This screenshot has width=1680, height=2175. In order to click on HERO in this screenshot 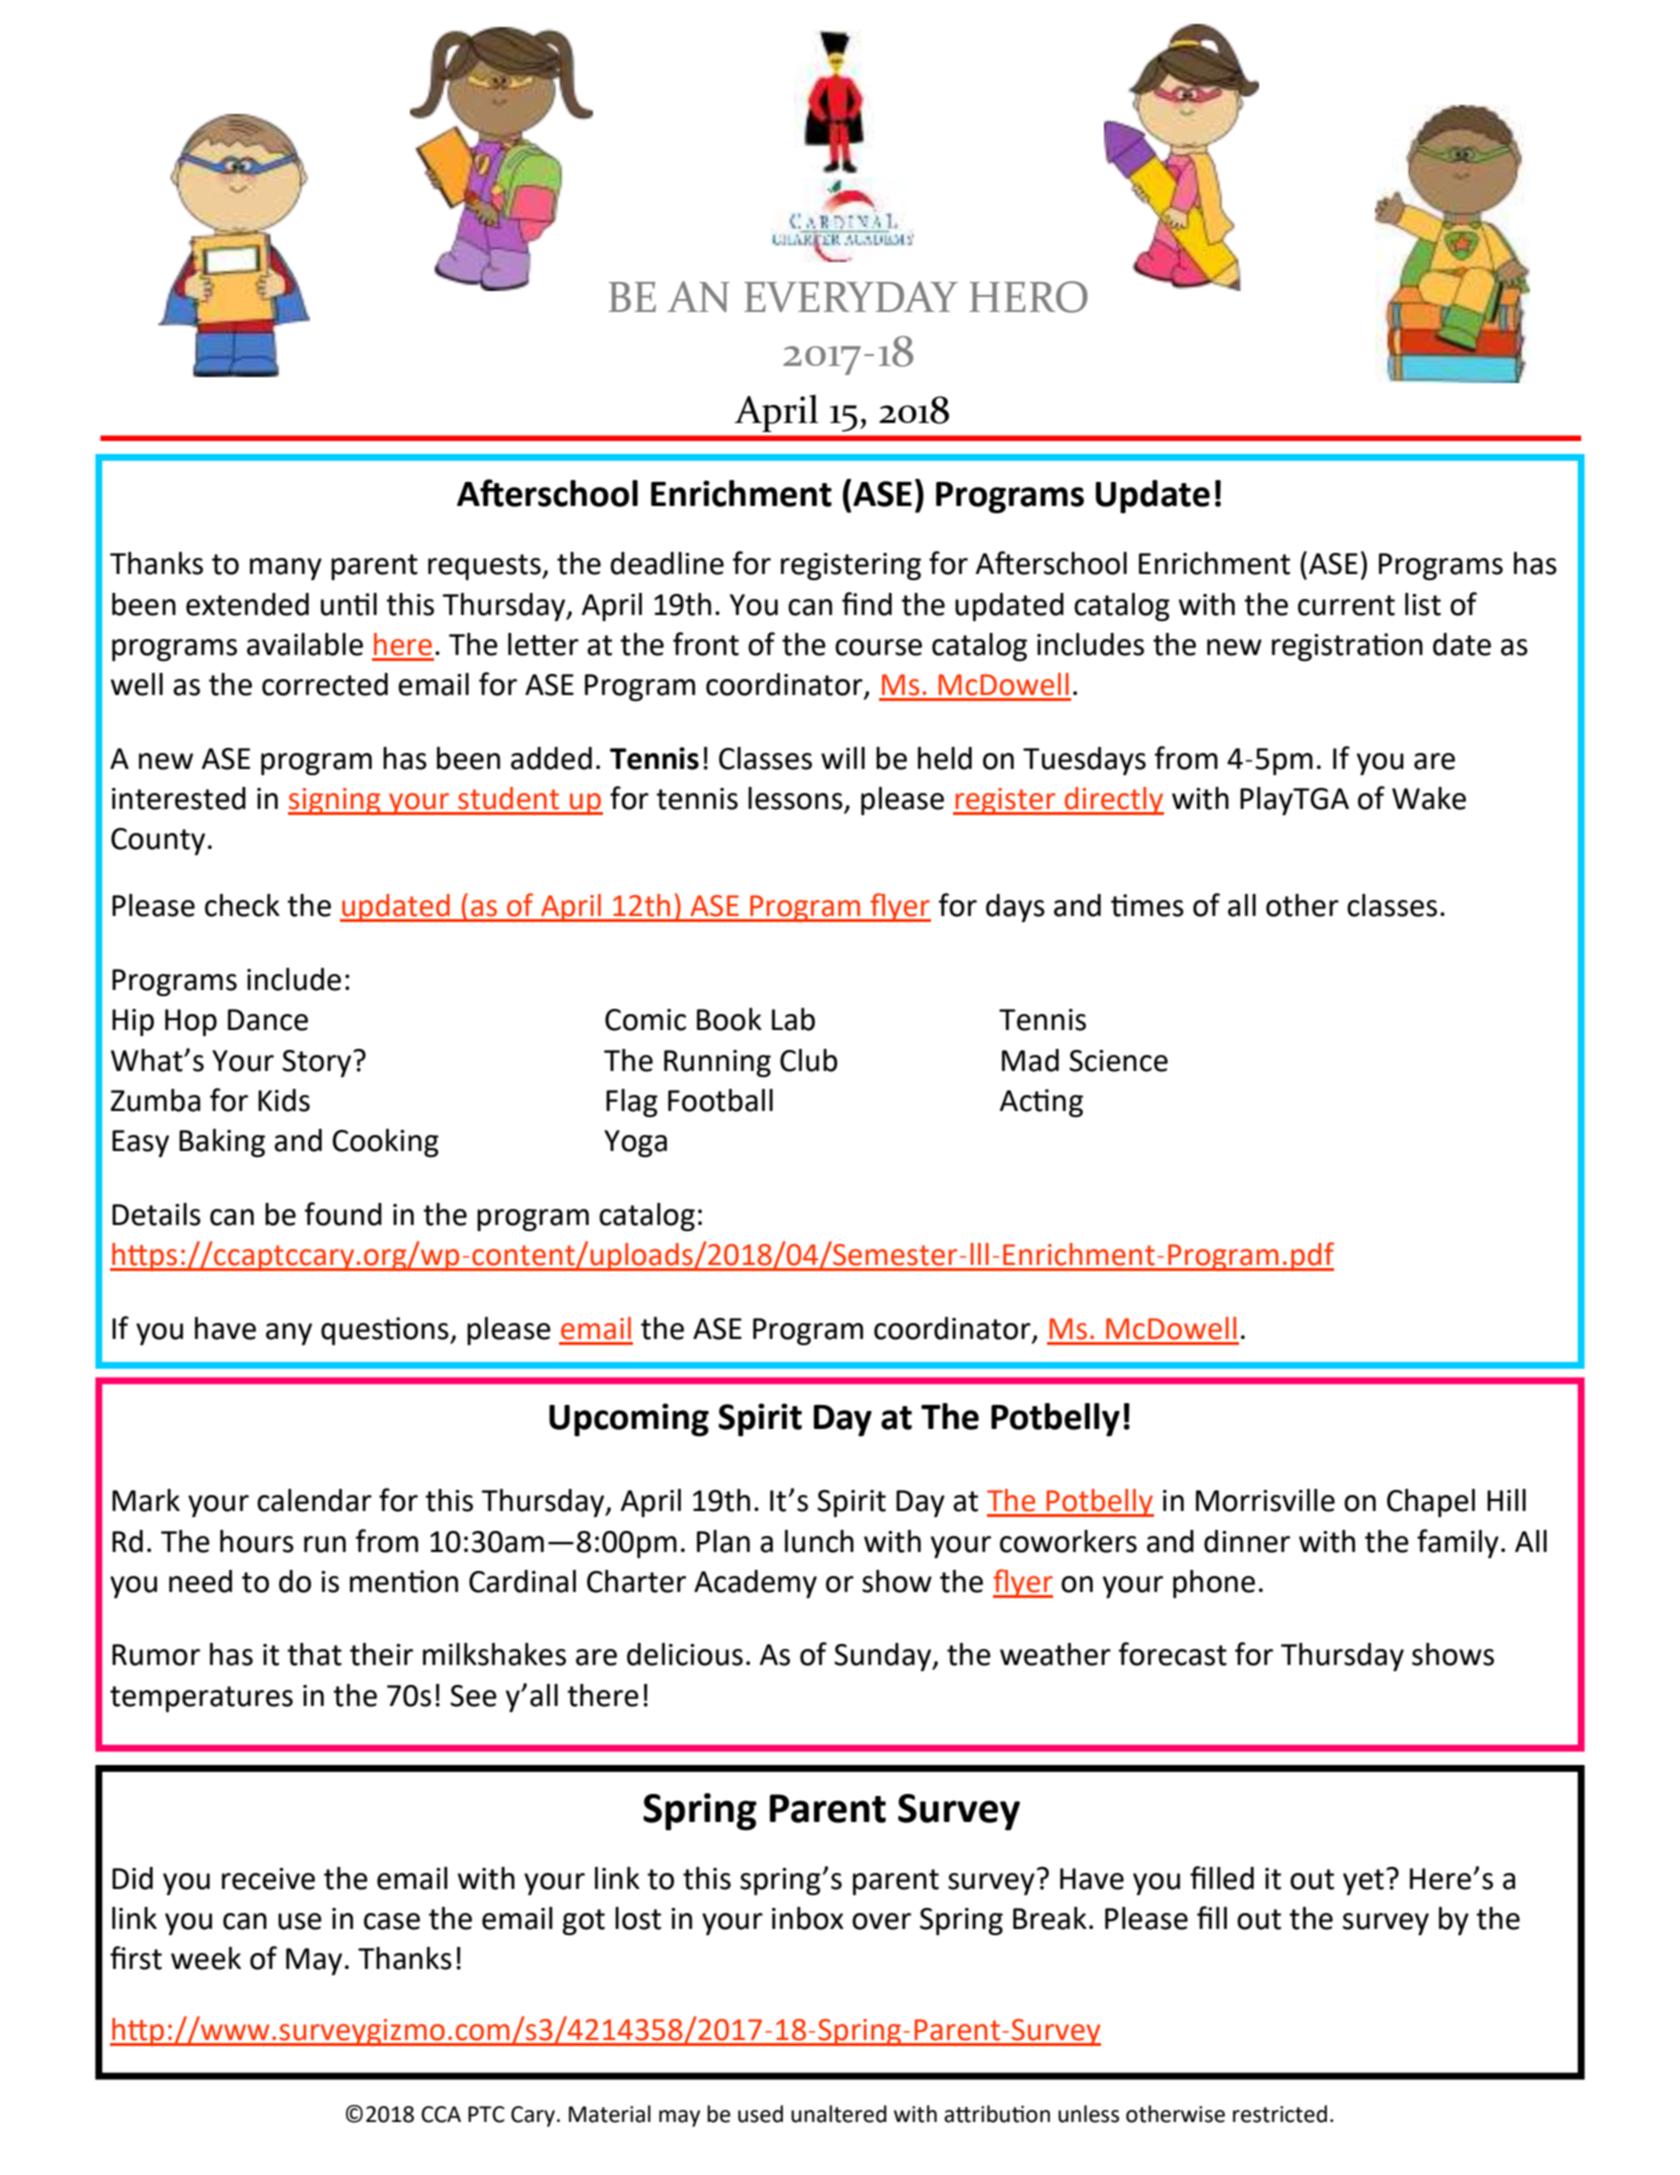, I will do `click(1028, 297)`.
